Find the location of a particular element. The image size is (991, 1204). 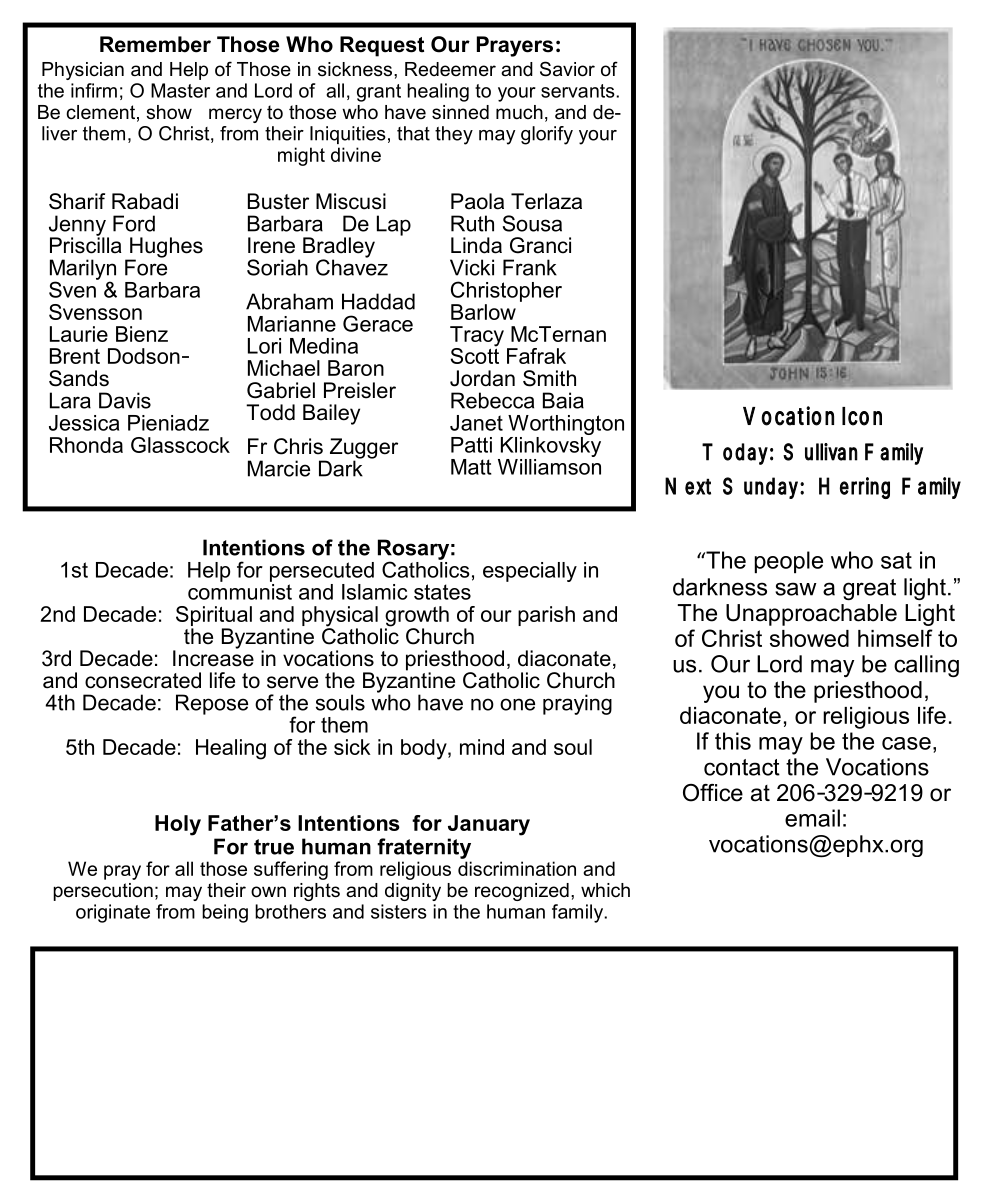

being is located at coordinates (225, 913).
